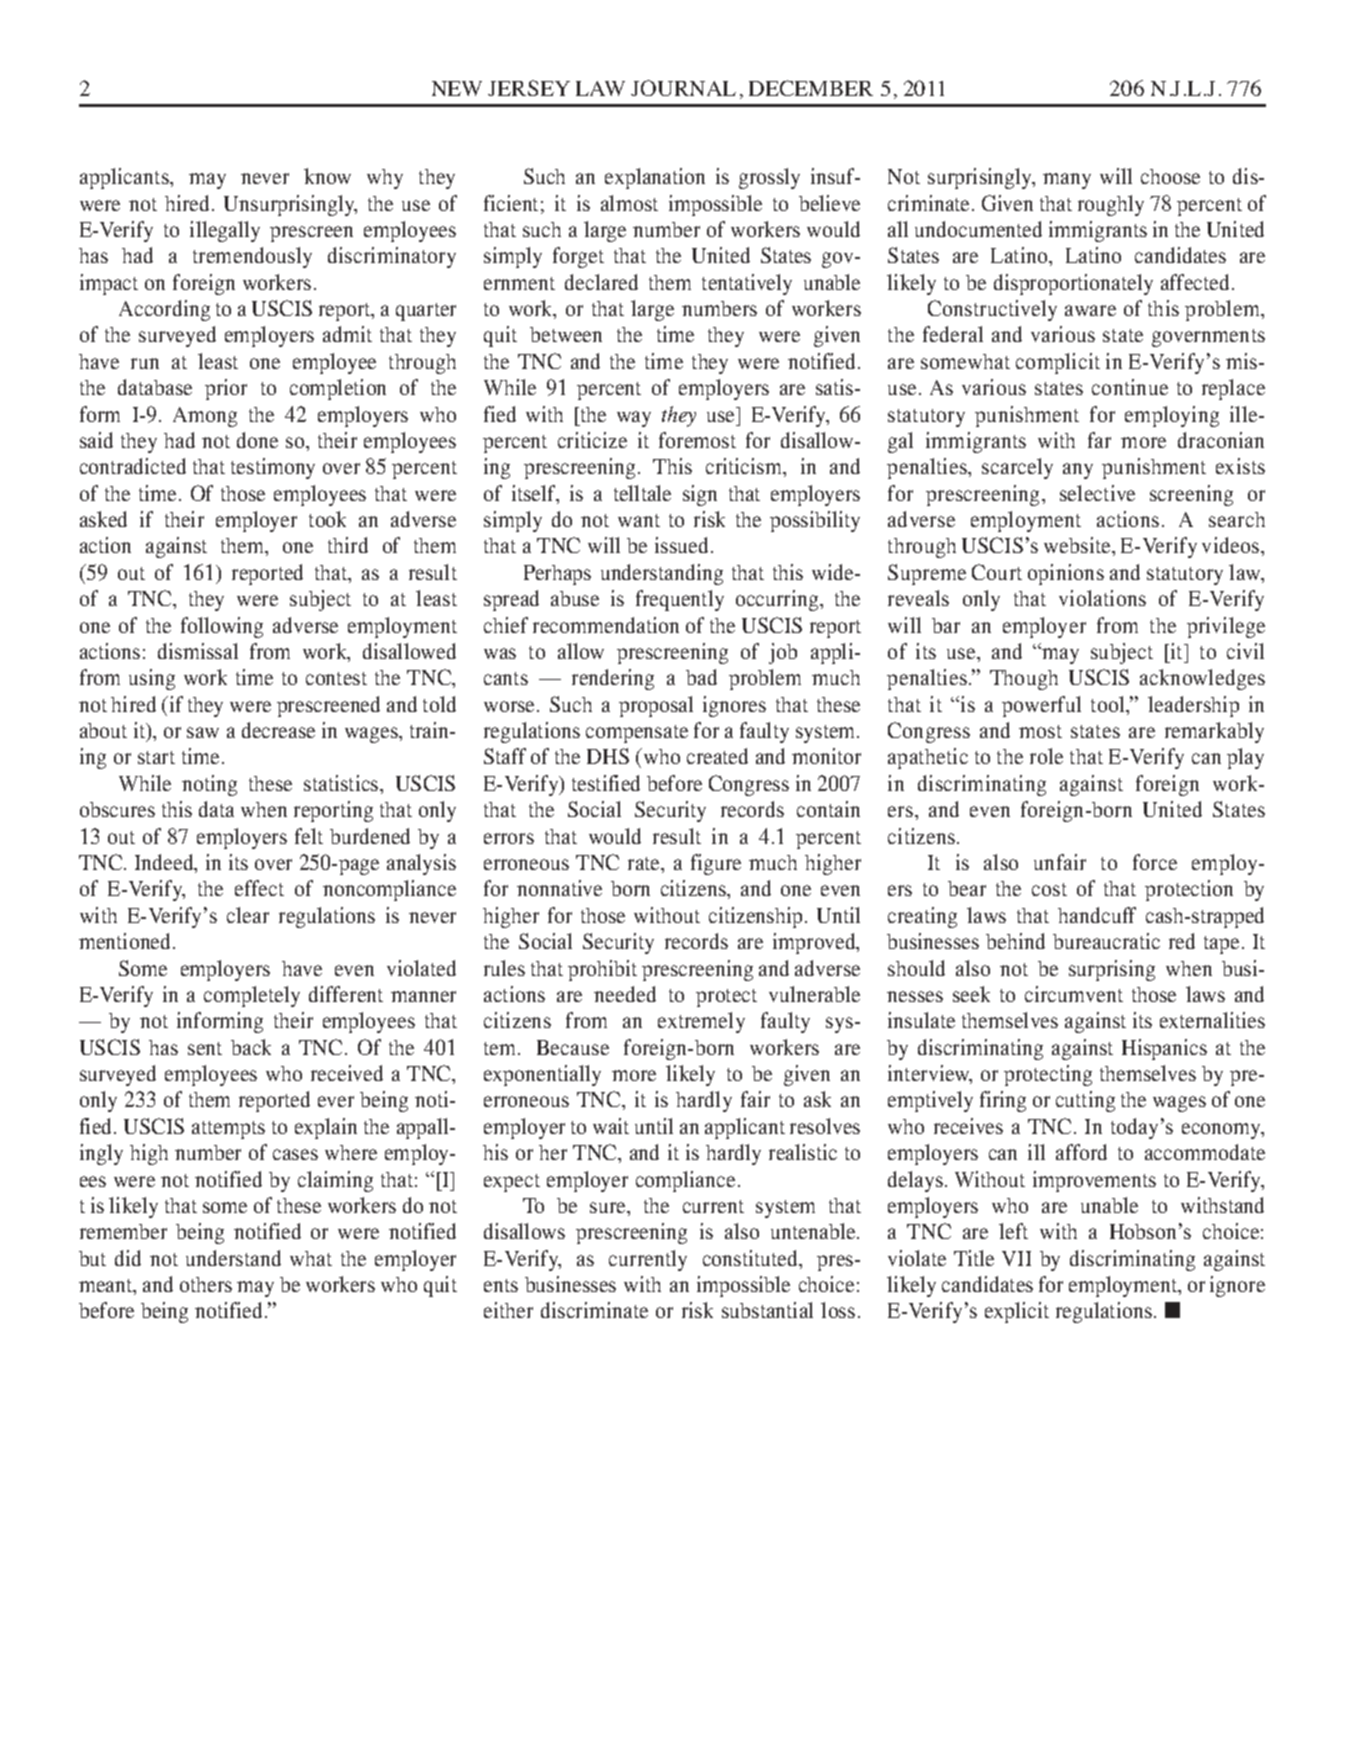  Describe the element at coordinates (206, 1284) in the image. I see `others` at that location.
